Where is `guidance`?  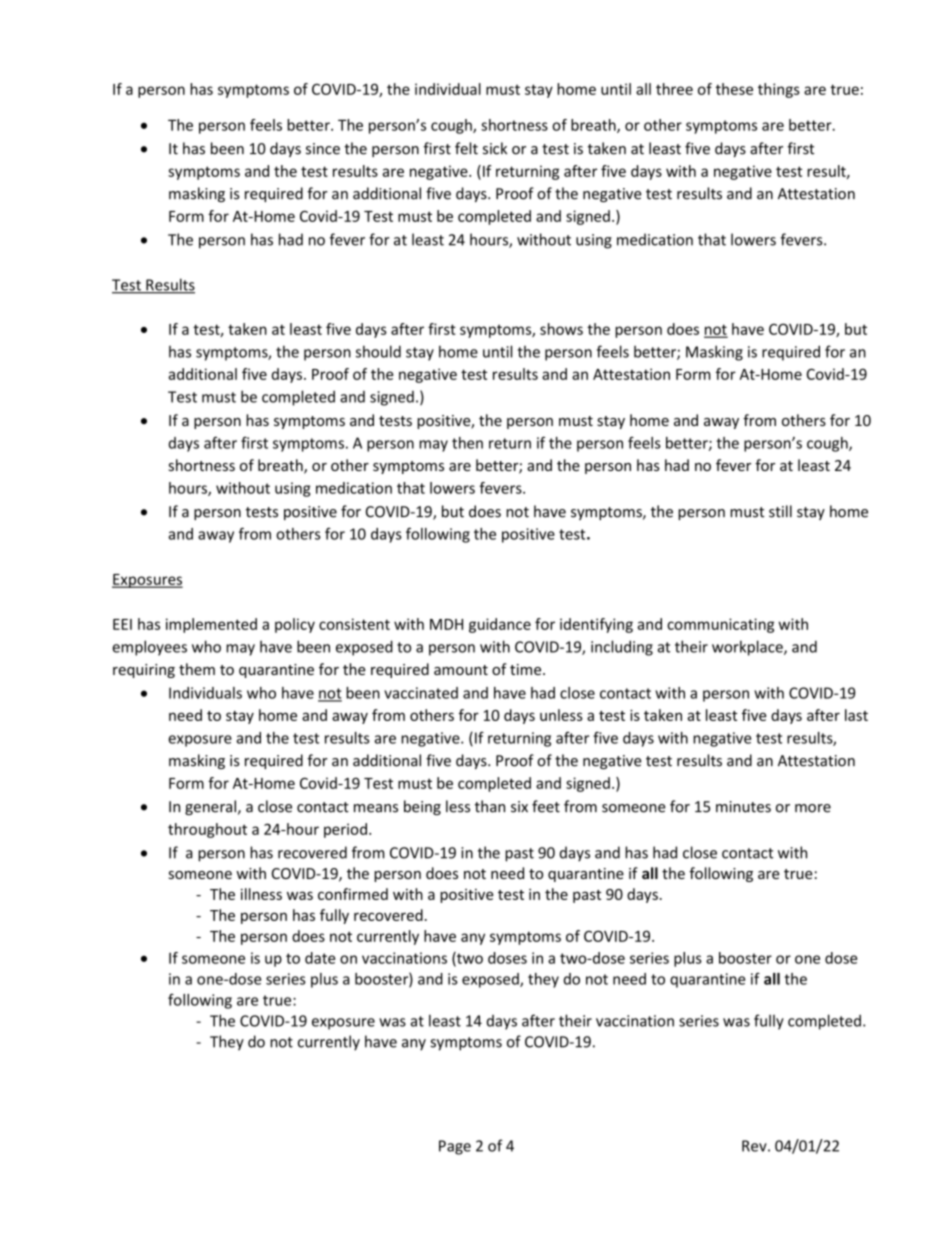 guidance is located at coordinates (500, 625).
